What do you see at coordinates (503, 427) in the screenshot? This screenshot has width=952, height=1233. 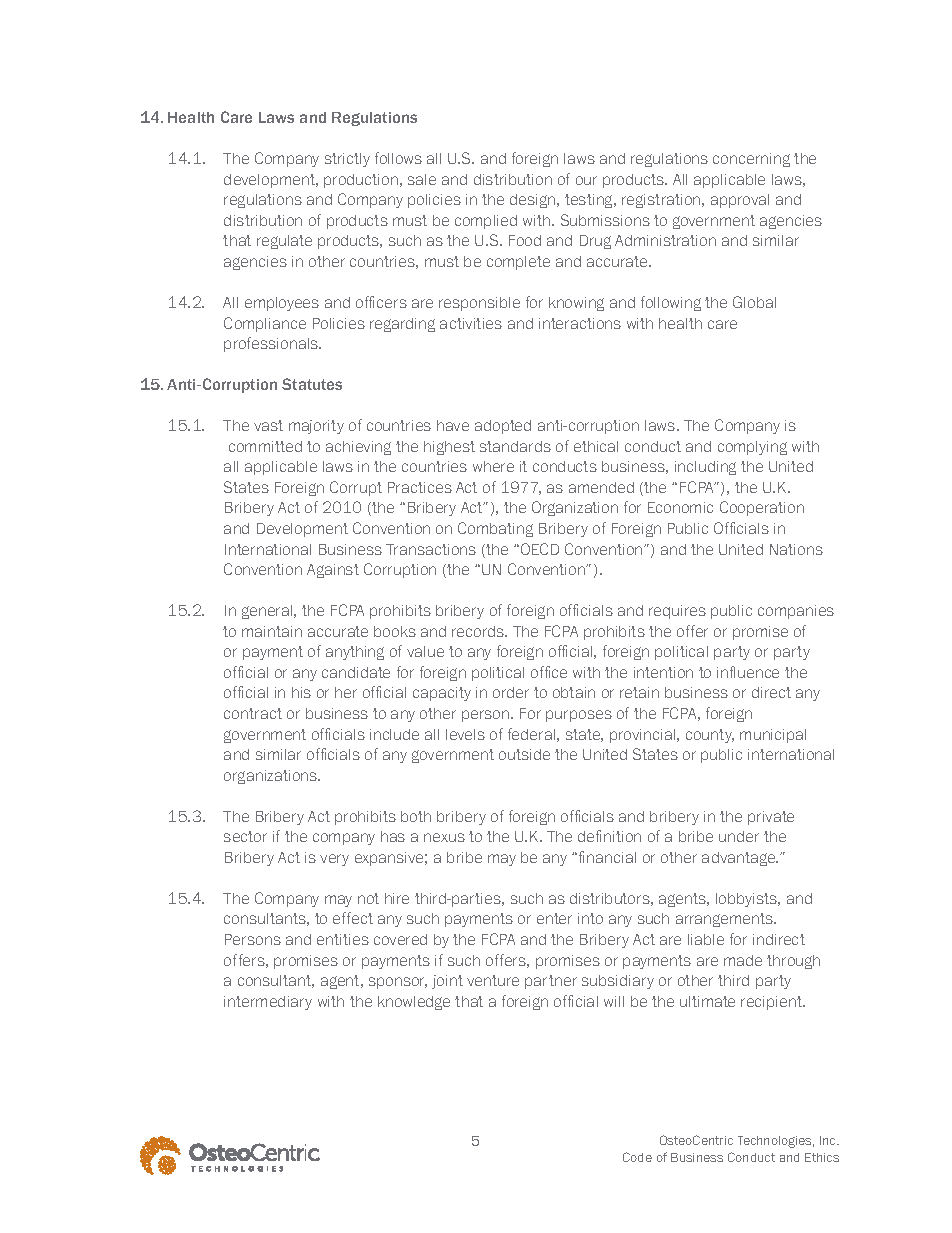 I see `adopted` at bounding box center [503, 427].
